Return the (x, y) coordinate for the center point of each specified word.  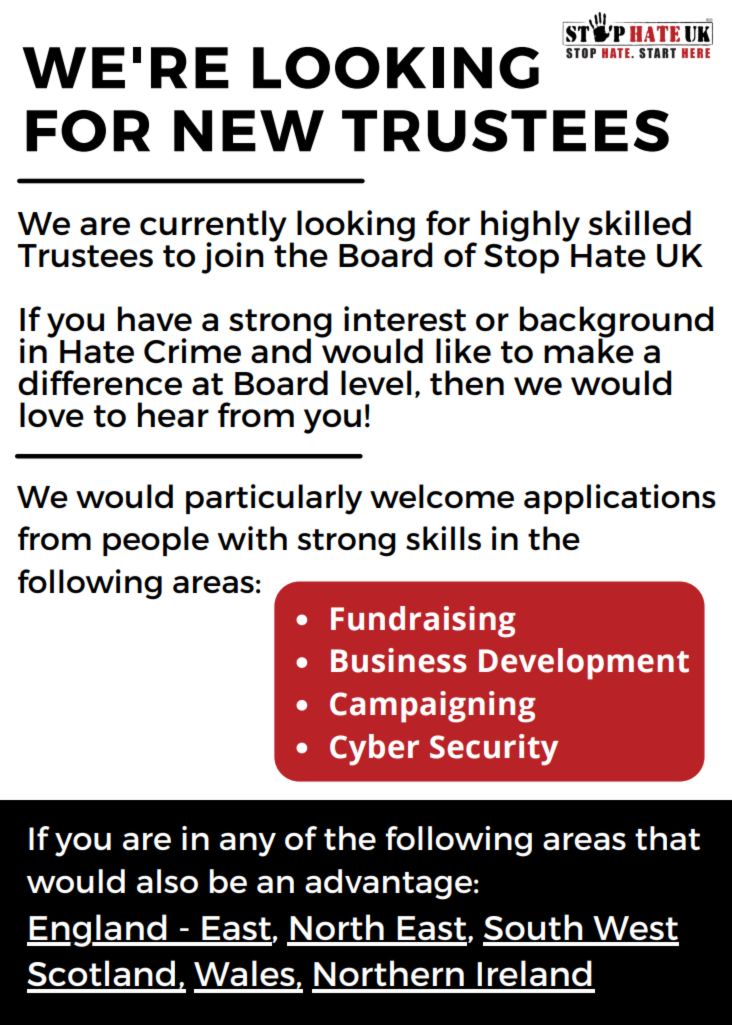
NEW (249, 131)
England (98, 930)
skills (443, 538)
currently (213, 227)
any (248, 845)
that (667, 838)
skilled (639, 222)
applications (620, 499)
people (156, 541)
